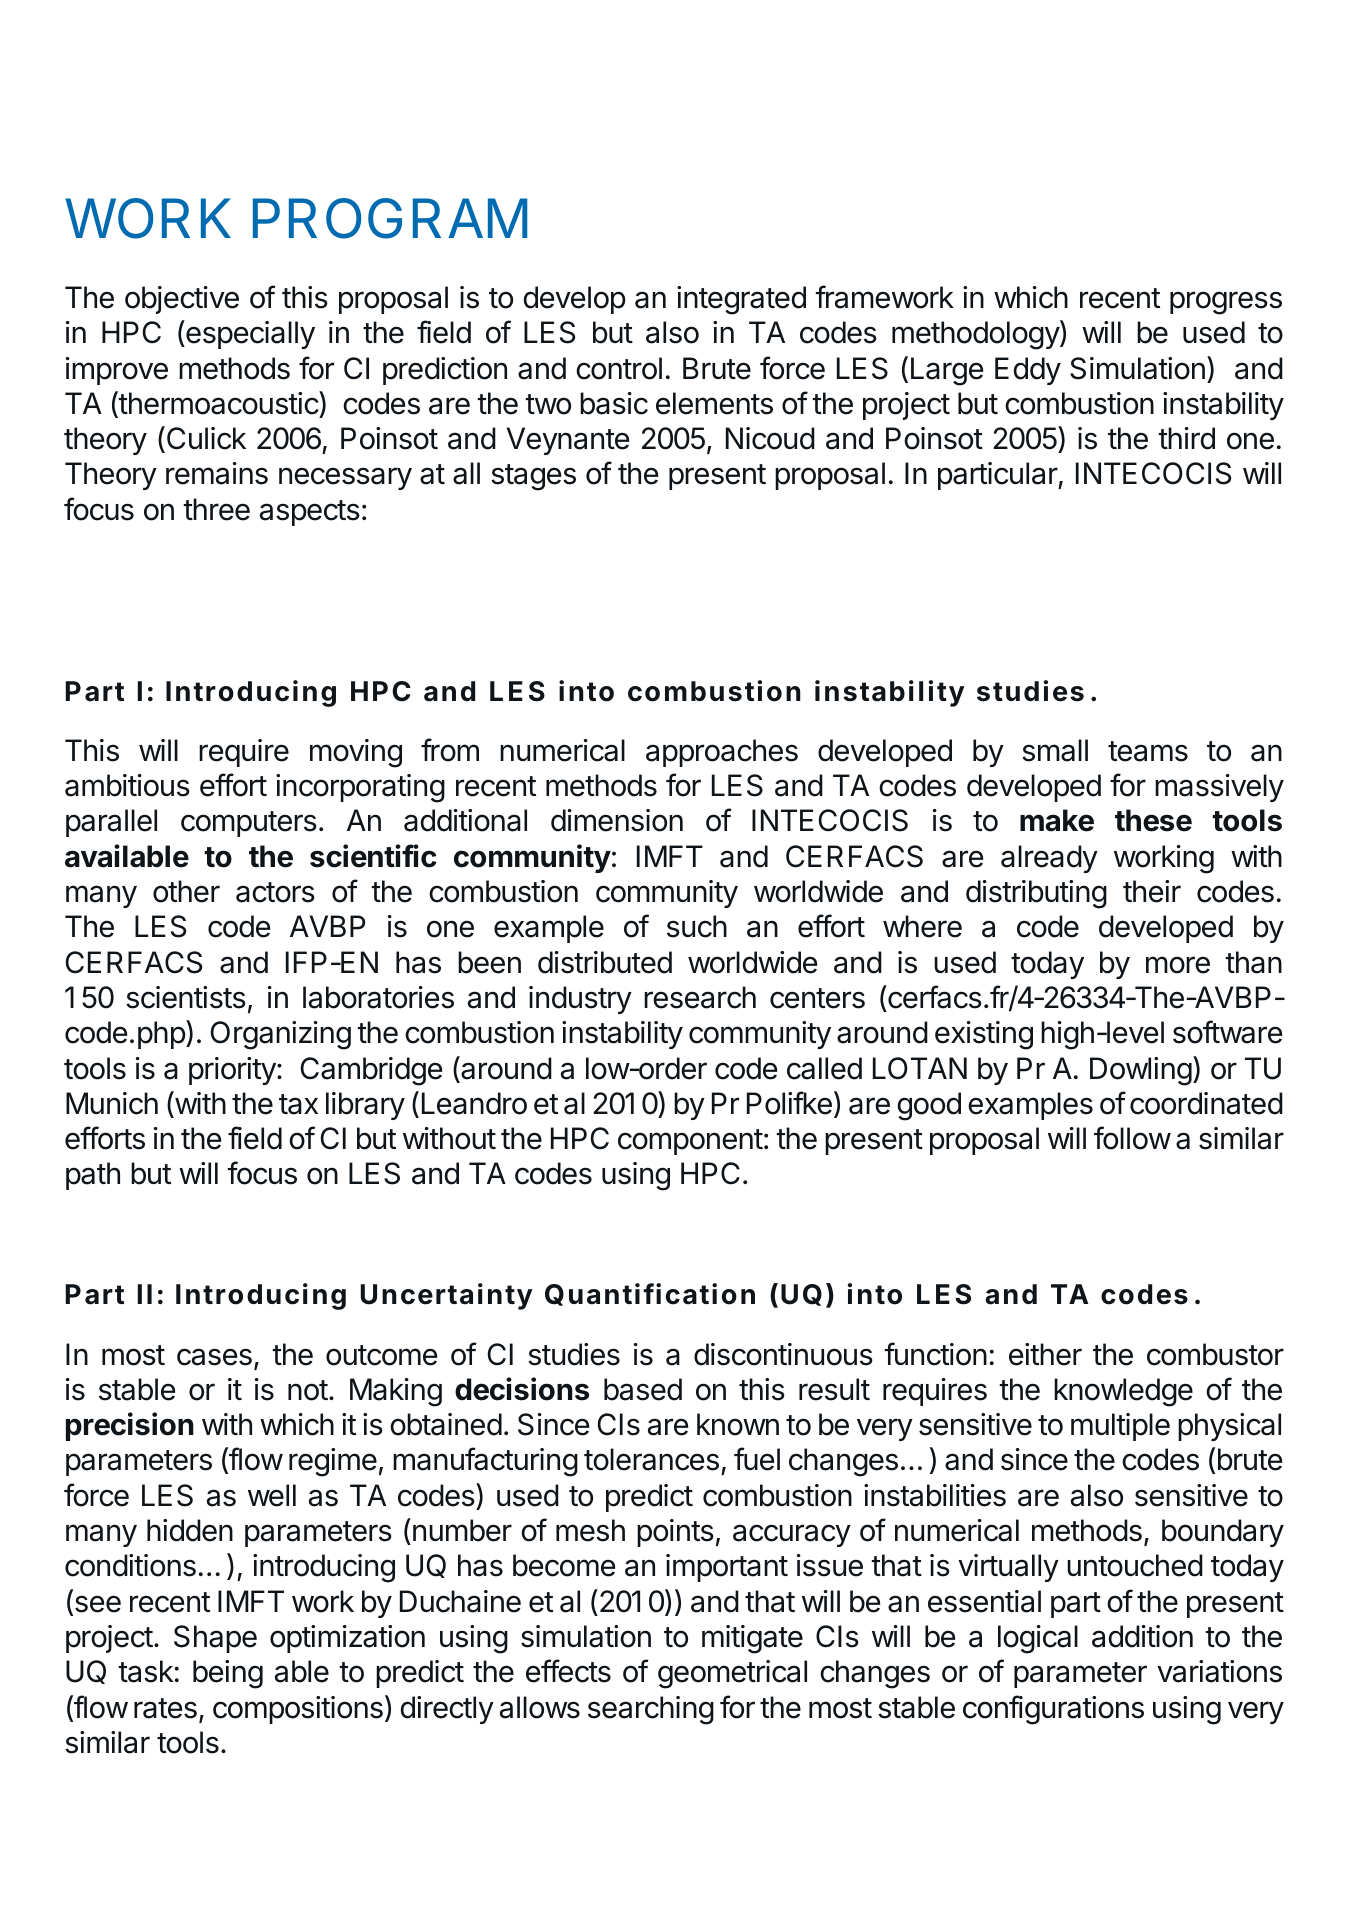 This screenshot has width=1347, height=1905. What do you see at coordinates (249, 334) in the screenshot?
I see `especially` at bounding box center [249, 334].
